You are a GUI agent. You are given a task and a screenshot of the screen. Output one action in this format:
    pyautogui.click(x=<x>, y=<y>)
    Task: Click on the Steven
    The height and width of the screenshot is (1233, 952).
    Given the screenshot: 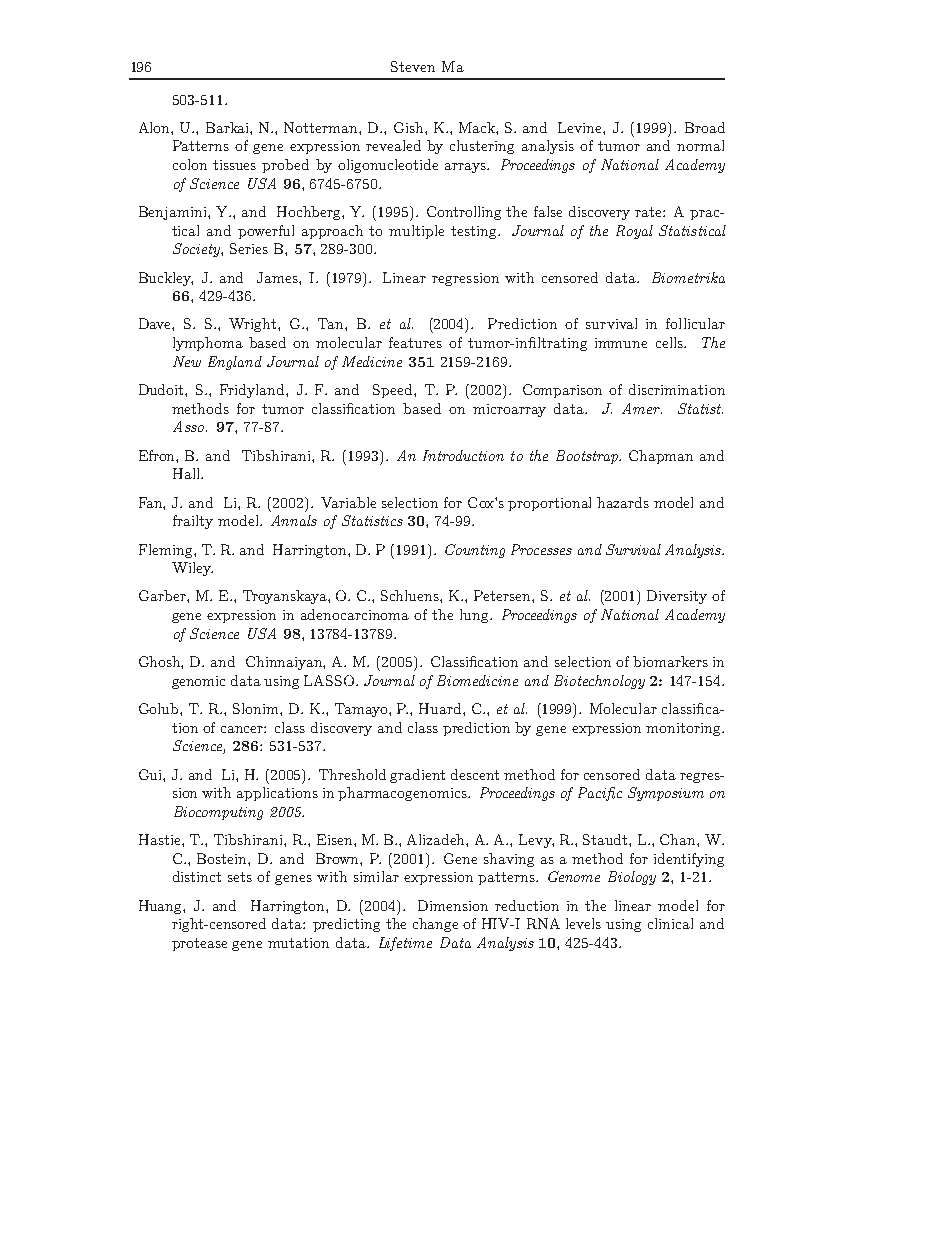 What is the action you would take?
    pyautogui.click(x=413, y=66)
